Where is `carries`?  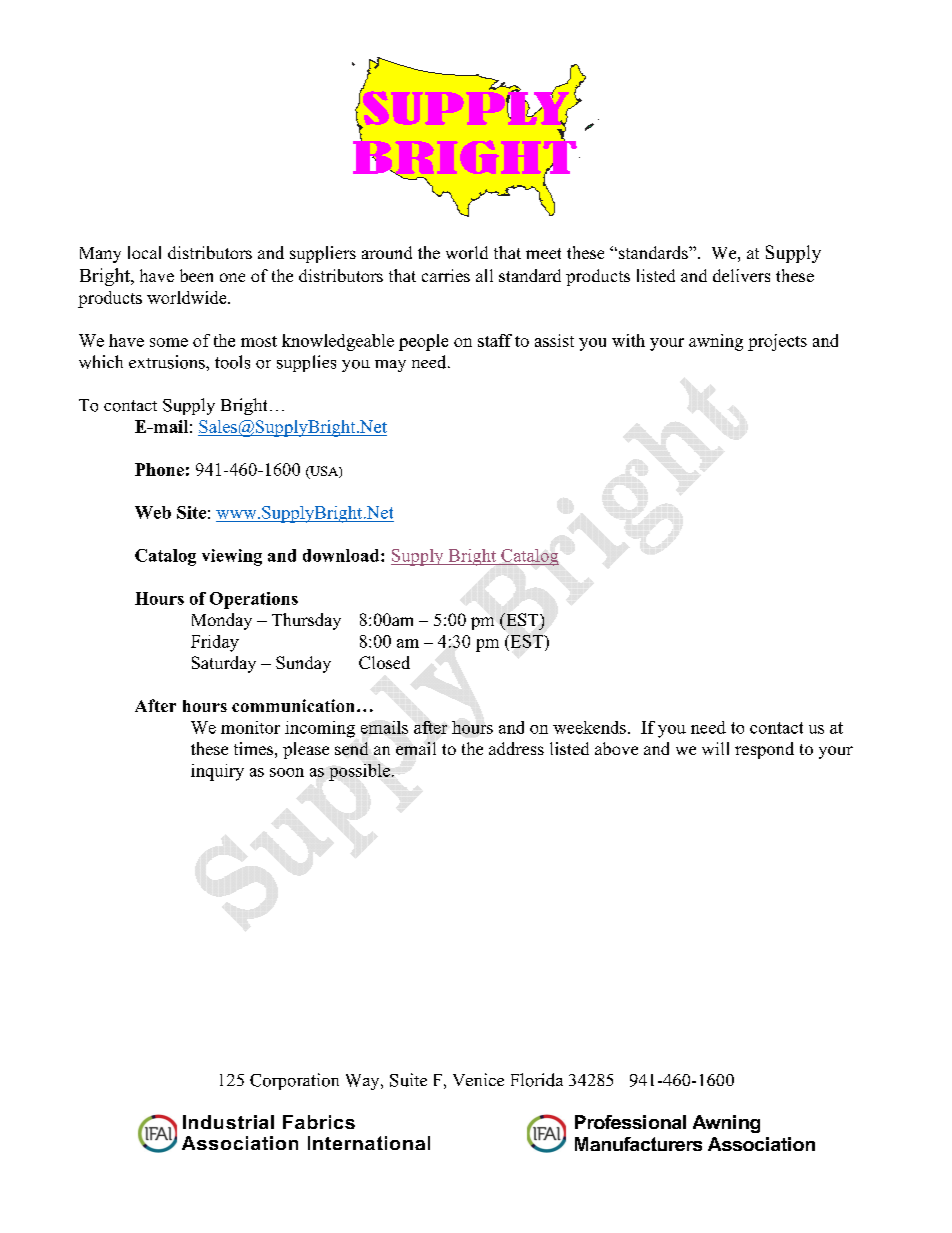 carries is located at coordinates (446, 275).
